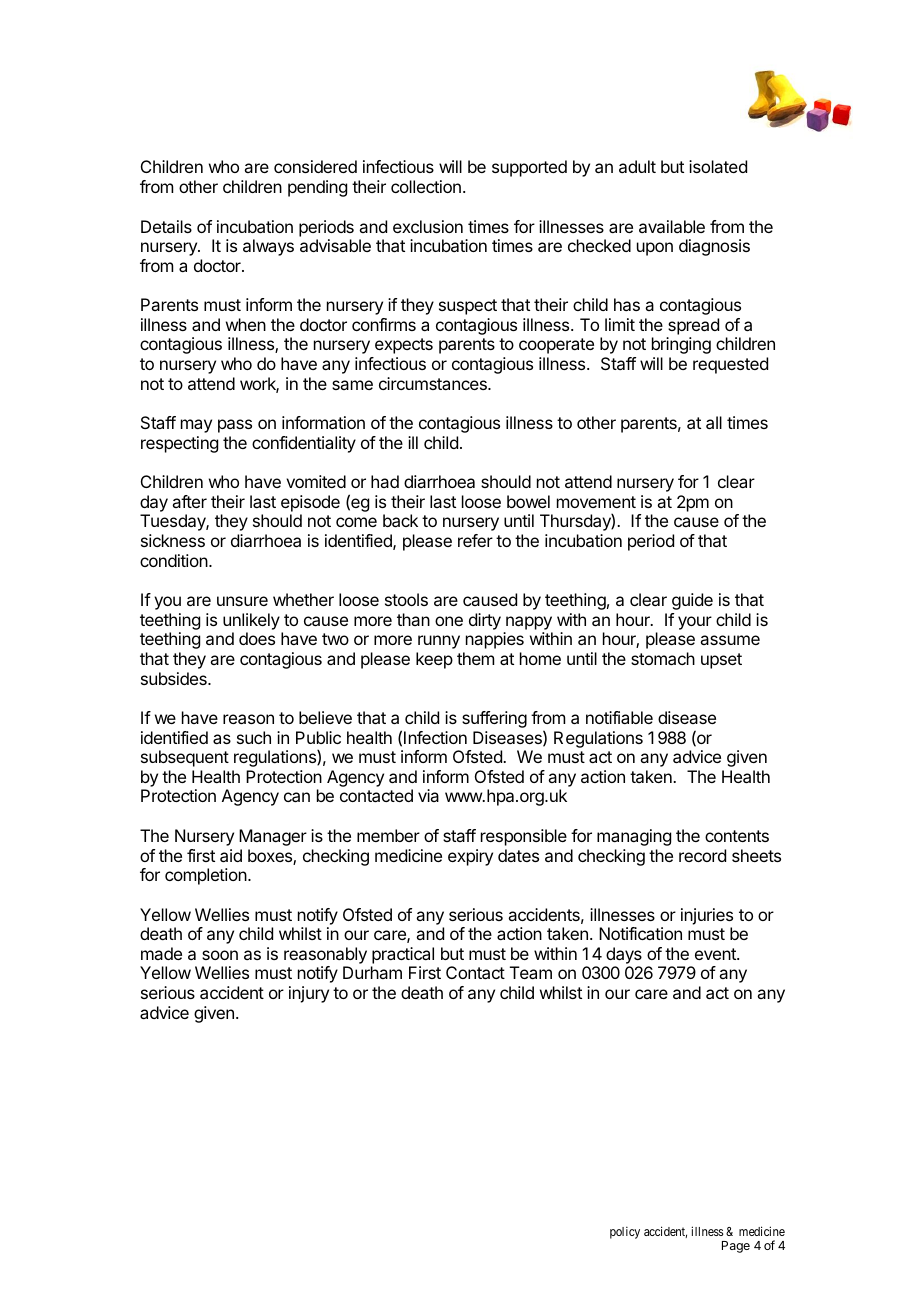 This image has height=1308, width=924. Describe the element at coordinates (254, 737) in the image. I see `such` at that location.
